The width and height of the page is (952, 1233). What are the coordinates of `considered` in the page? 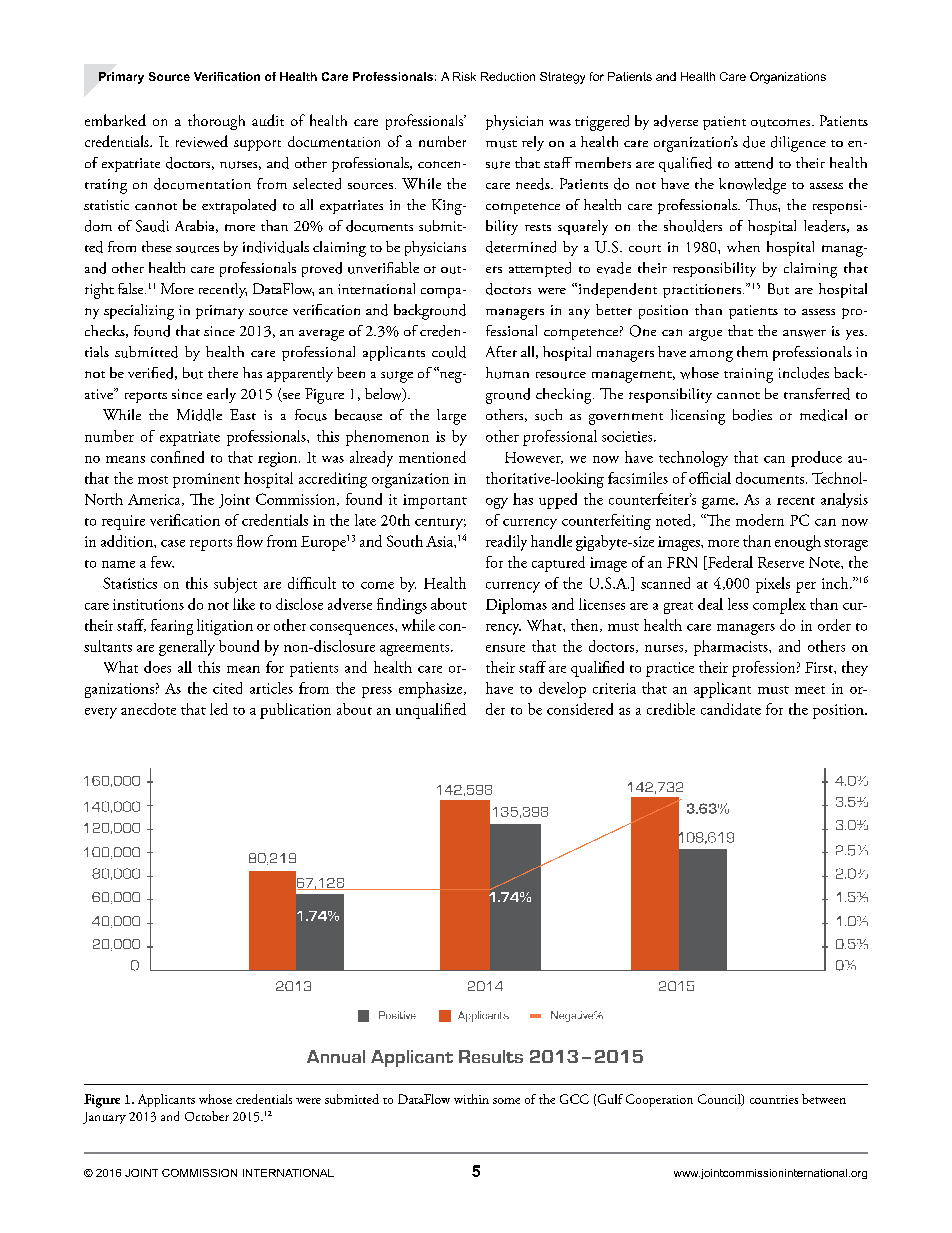 It's located at (580, 709).
